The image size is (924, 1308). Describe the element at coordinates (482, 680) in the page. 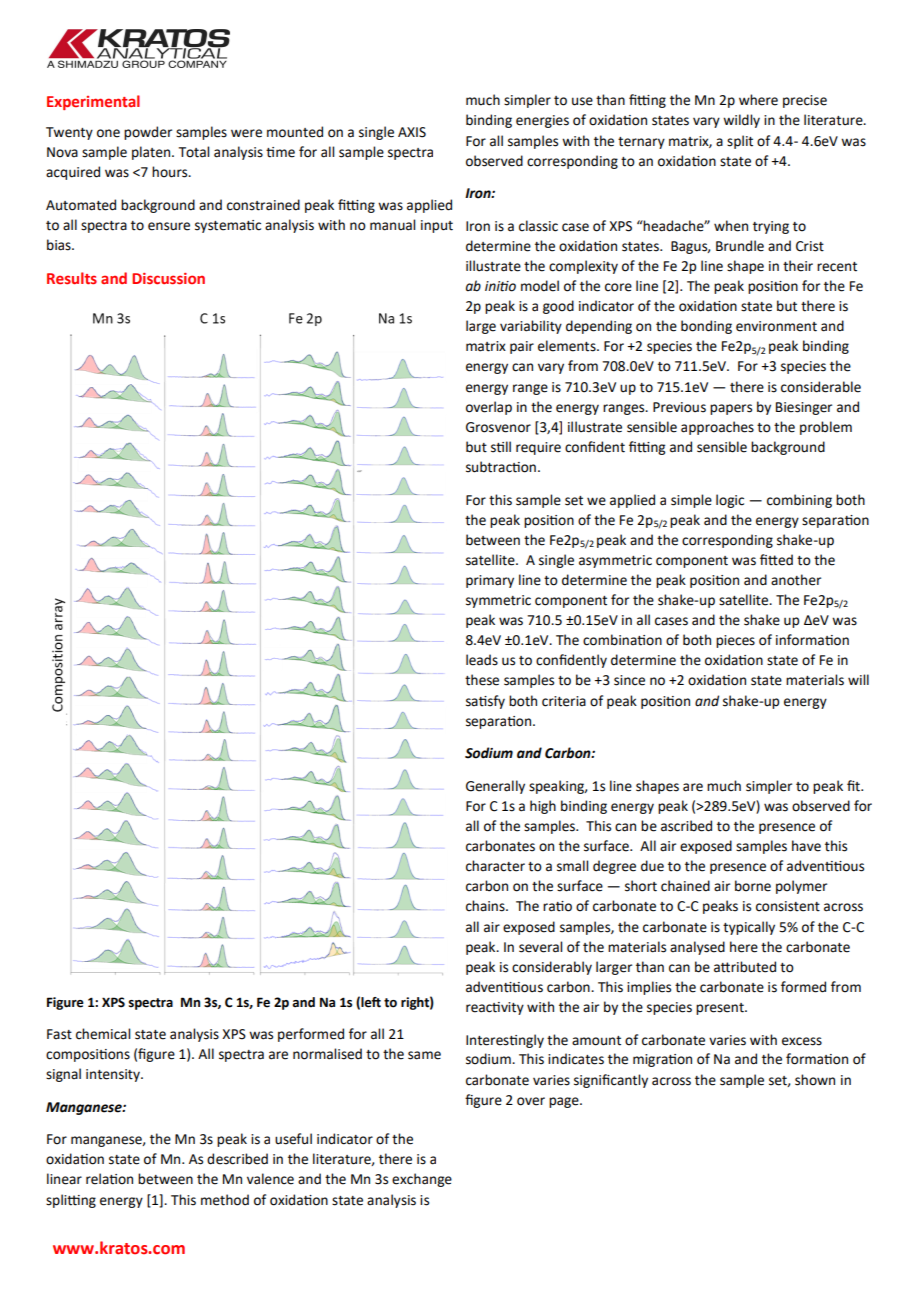

I see `these` at that location.
